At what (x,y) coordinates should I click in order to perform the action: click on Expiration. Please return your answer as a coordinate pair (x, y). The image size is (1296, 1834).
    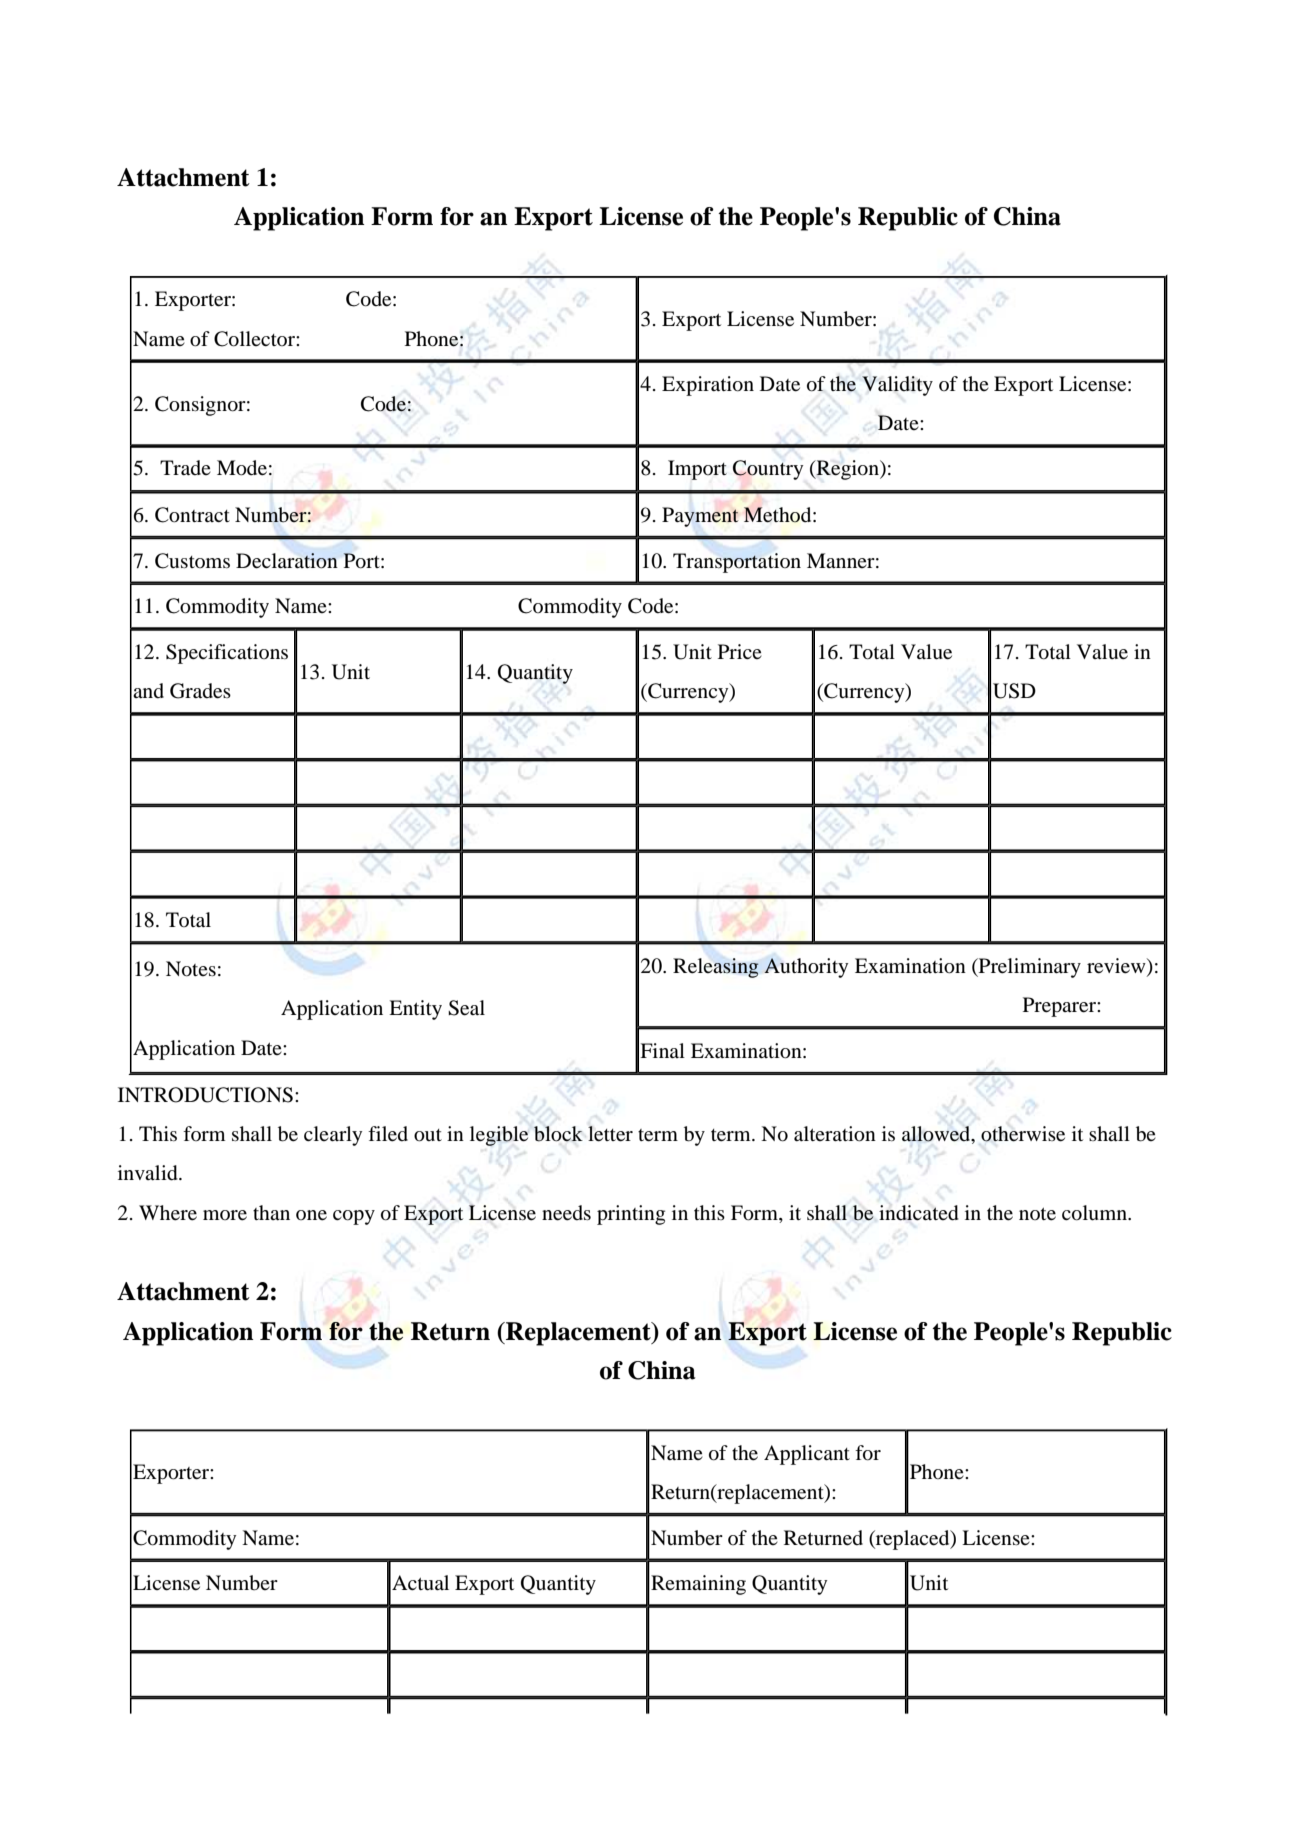
    Looking at the image, I should click on (708, 386).
